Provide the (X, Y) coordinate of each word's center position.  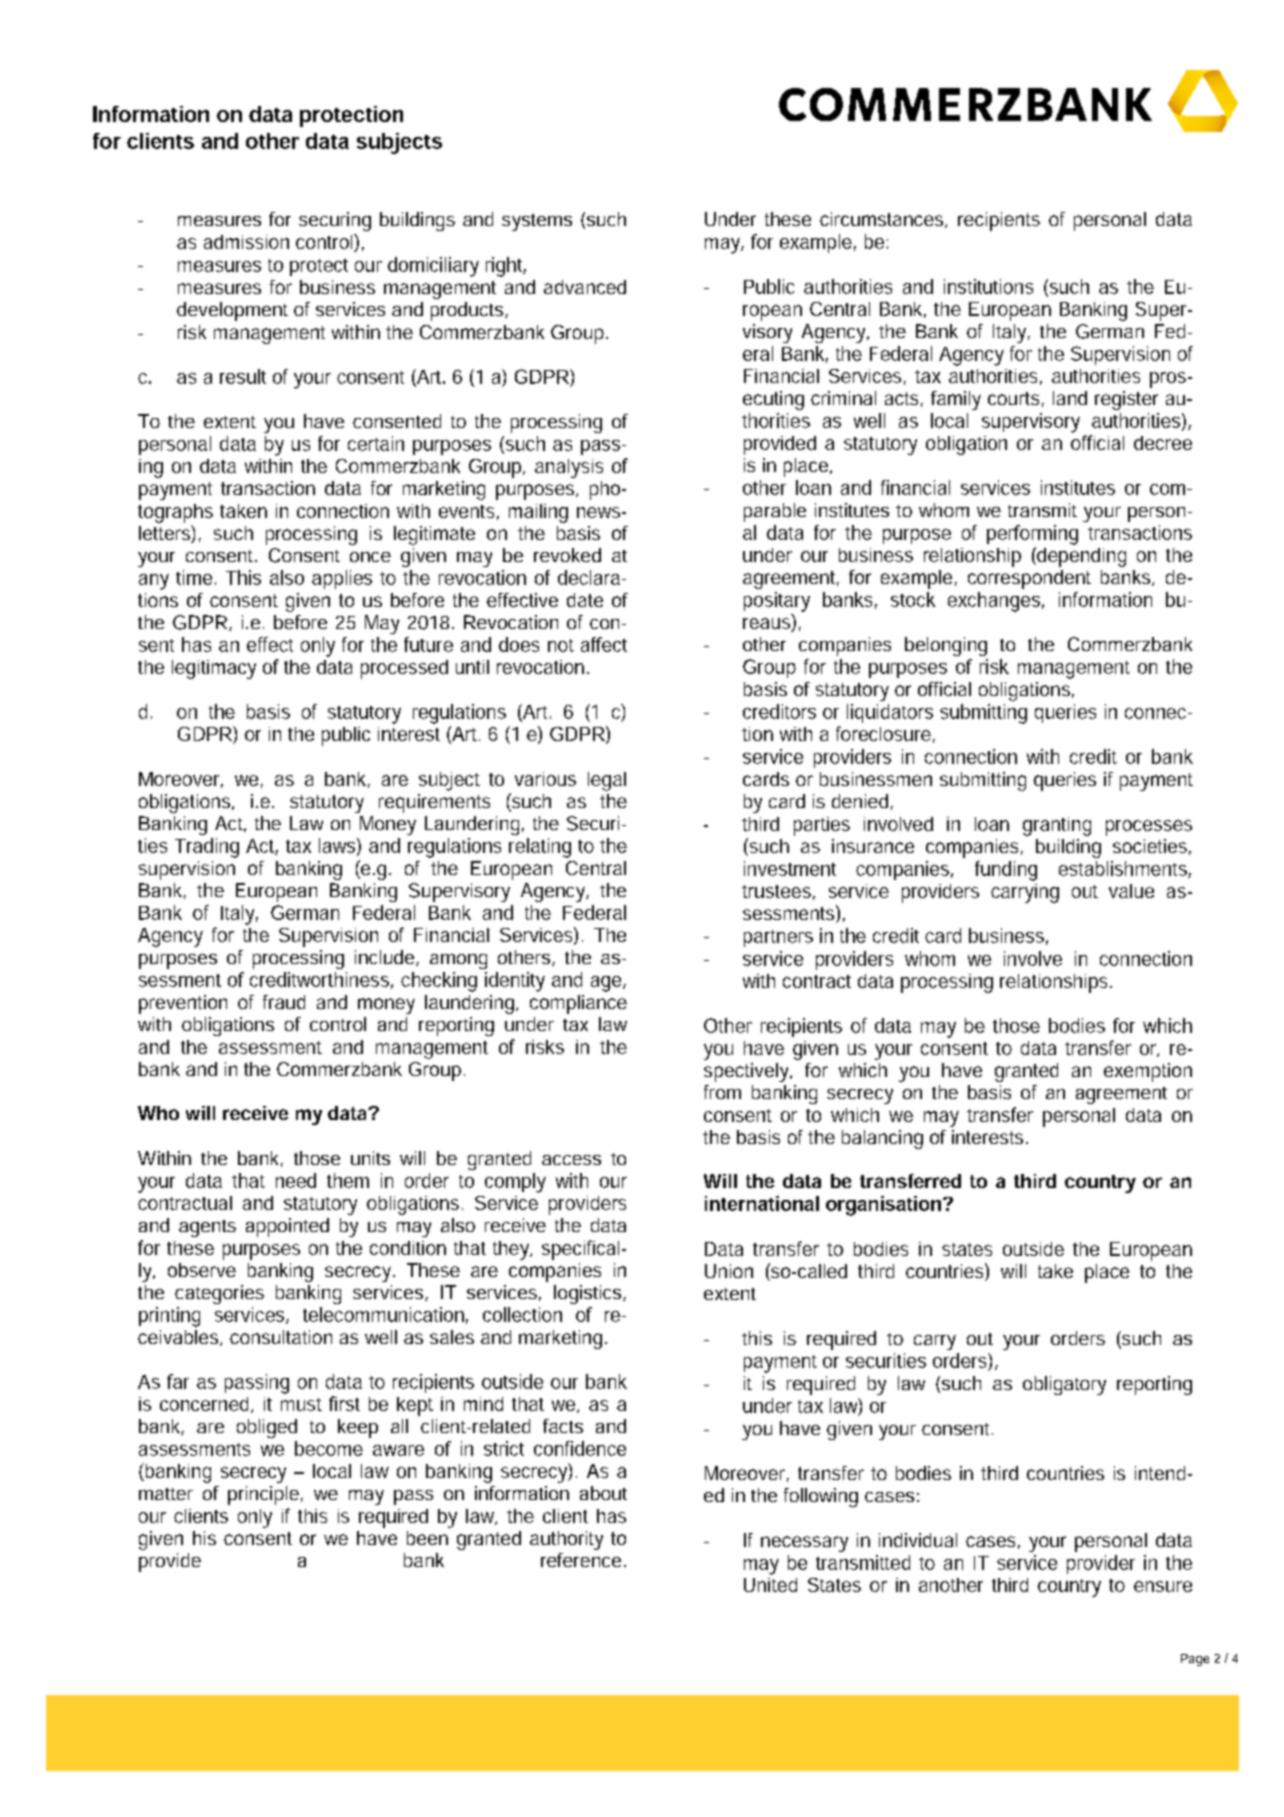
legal (607, 781)
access (571, 1160)
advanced (585, 287)
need (296, 1180)
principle (263, 1495)
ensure (1163, 1586)
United (770, 1585)
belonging (946, 646)
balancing (882, 1139)
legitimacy (214, 669)
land (1070, 398)
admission (246, 242)
